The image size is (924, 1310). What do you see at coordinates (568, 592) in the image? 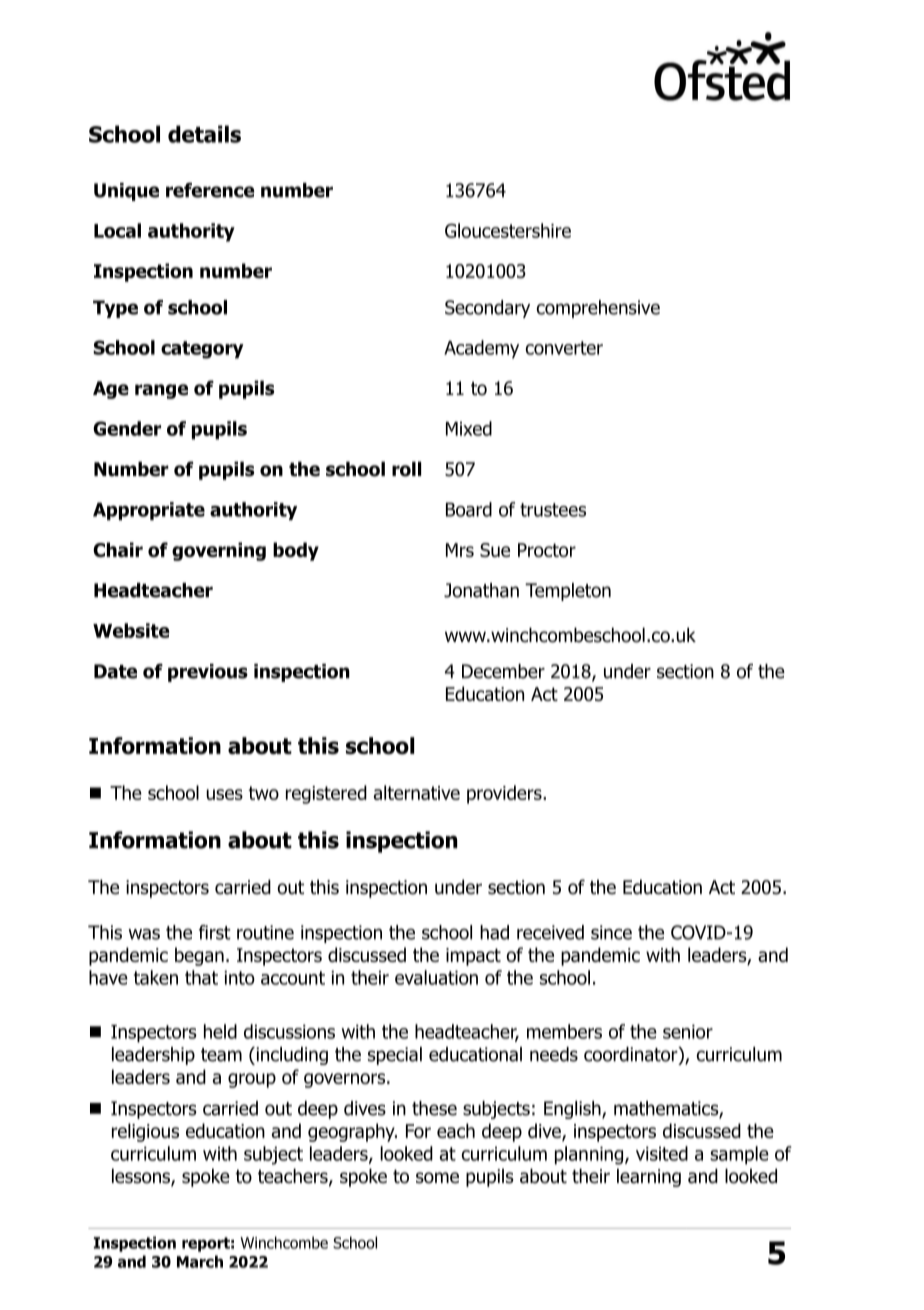
I see `Templeton` at bounding box center [568, 592].
